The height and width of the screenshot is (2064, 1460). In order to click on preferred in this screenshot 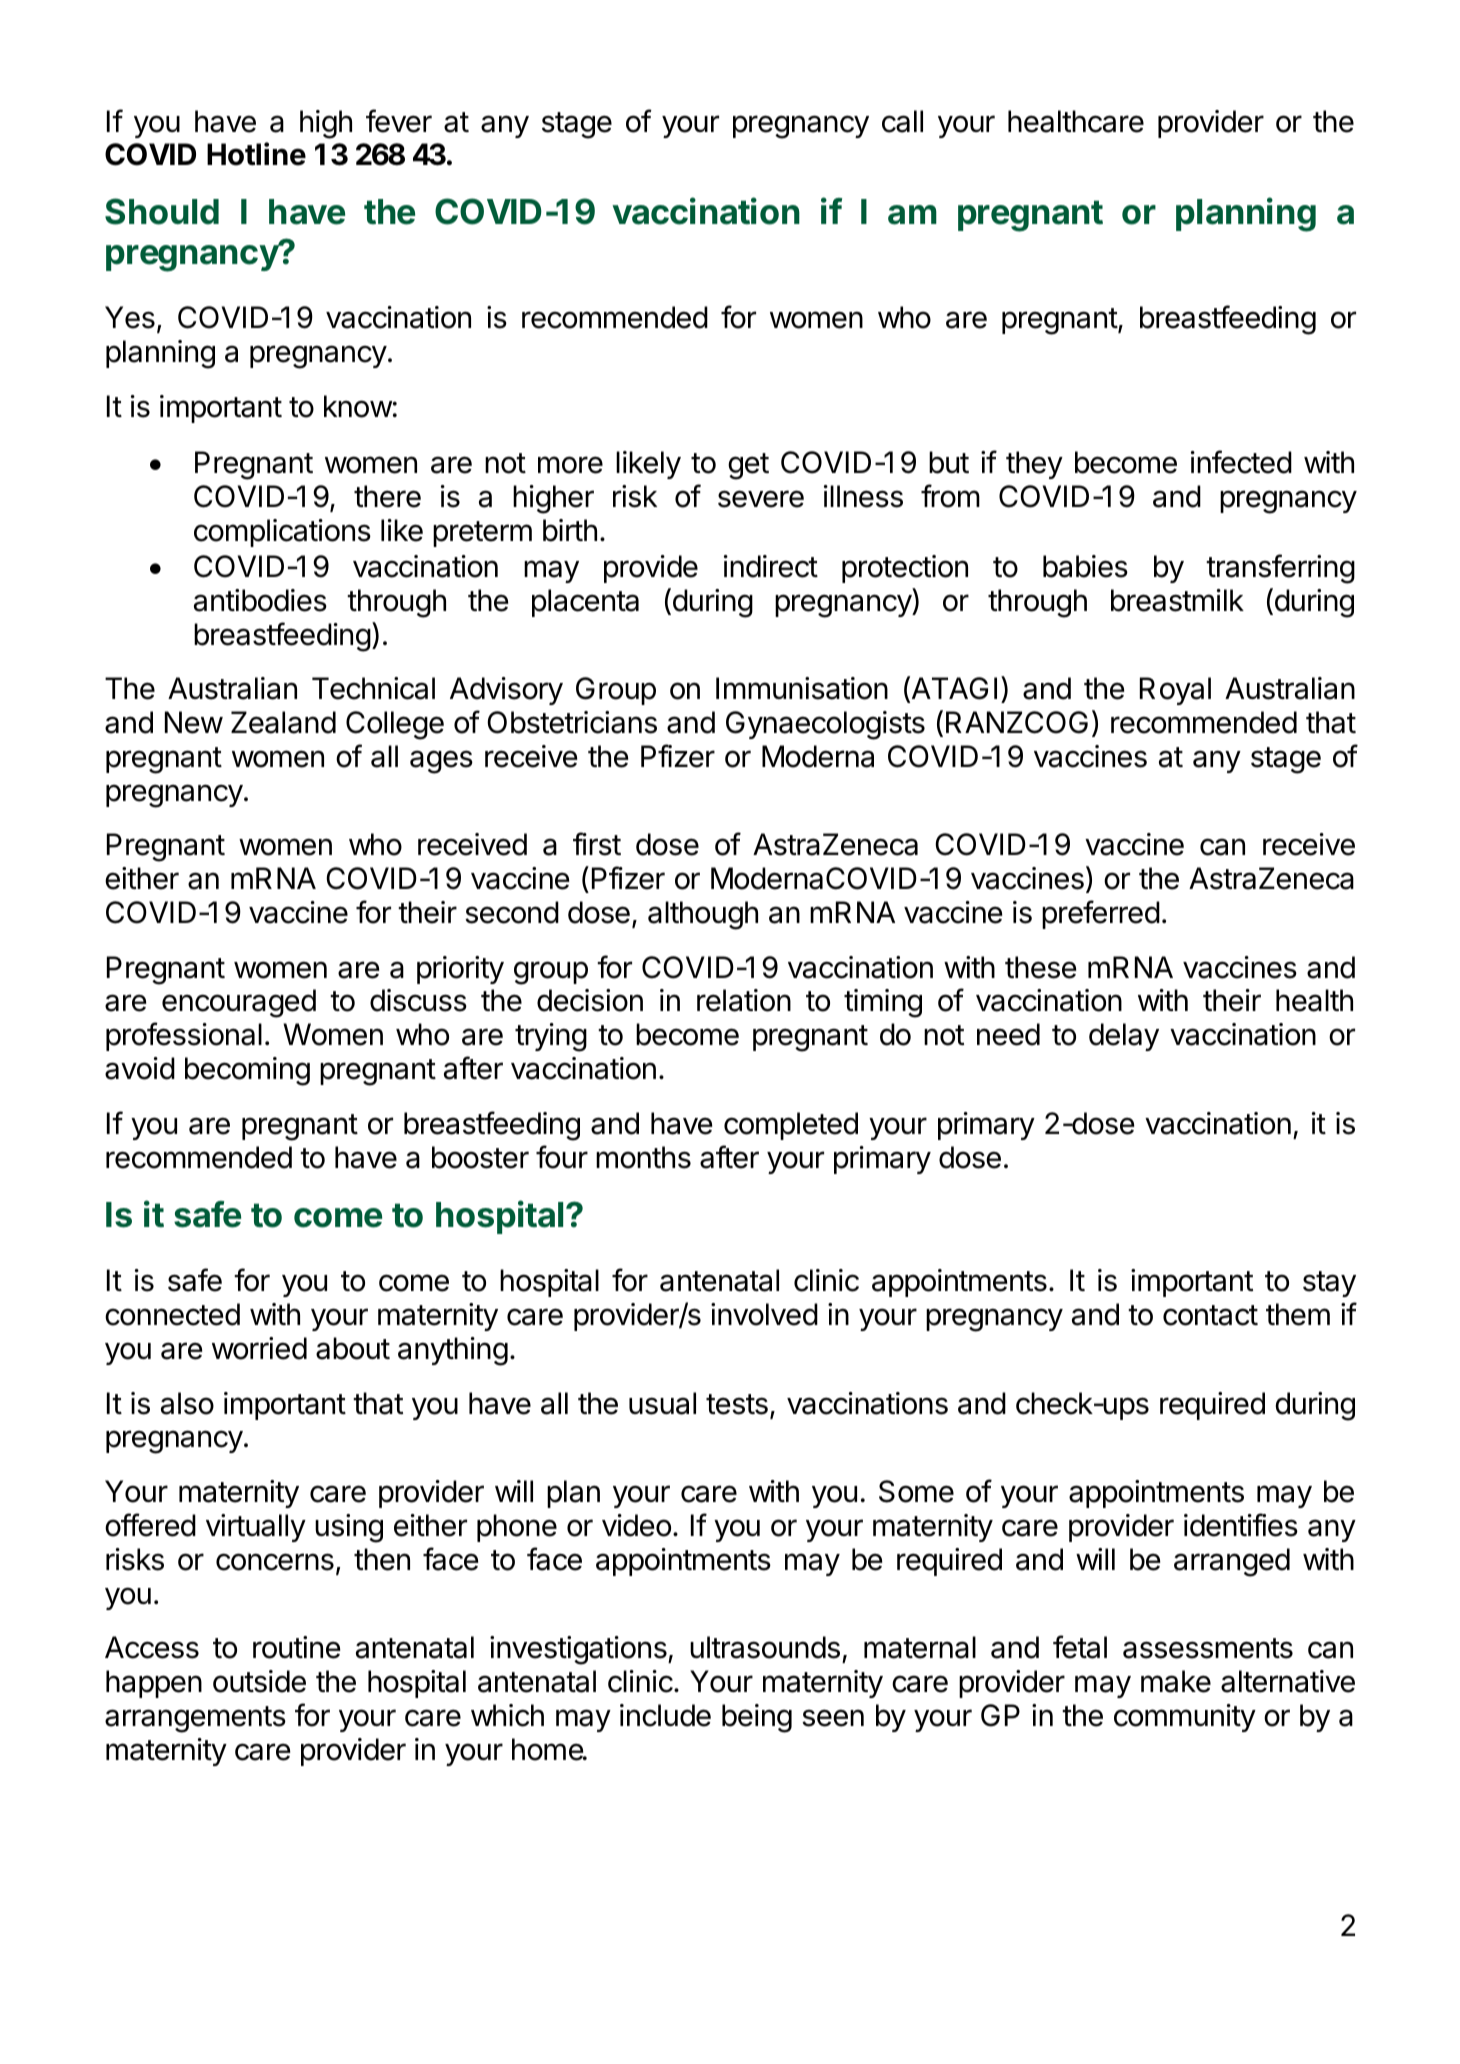, I will do `click(1101, 914)`.
